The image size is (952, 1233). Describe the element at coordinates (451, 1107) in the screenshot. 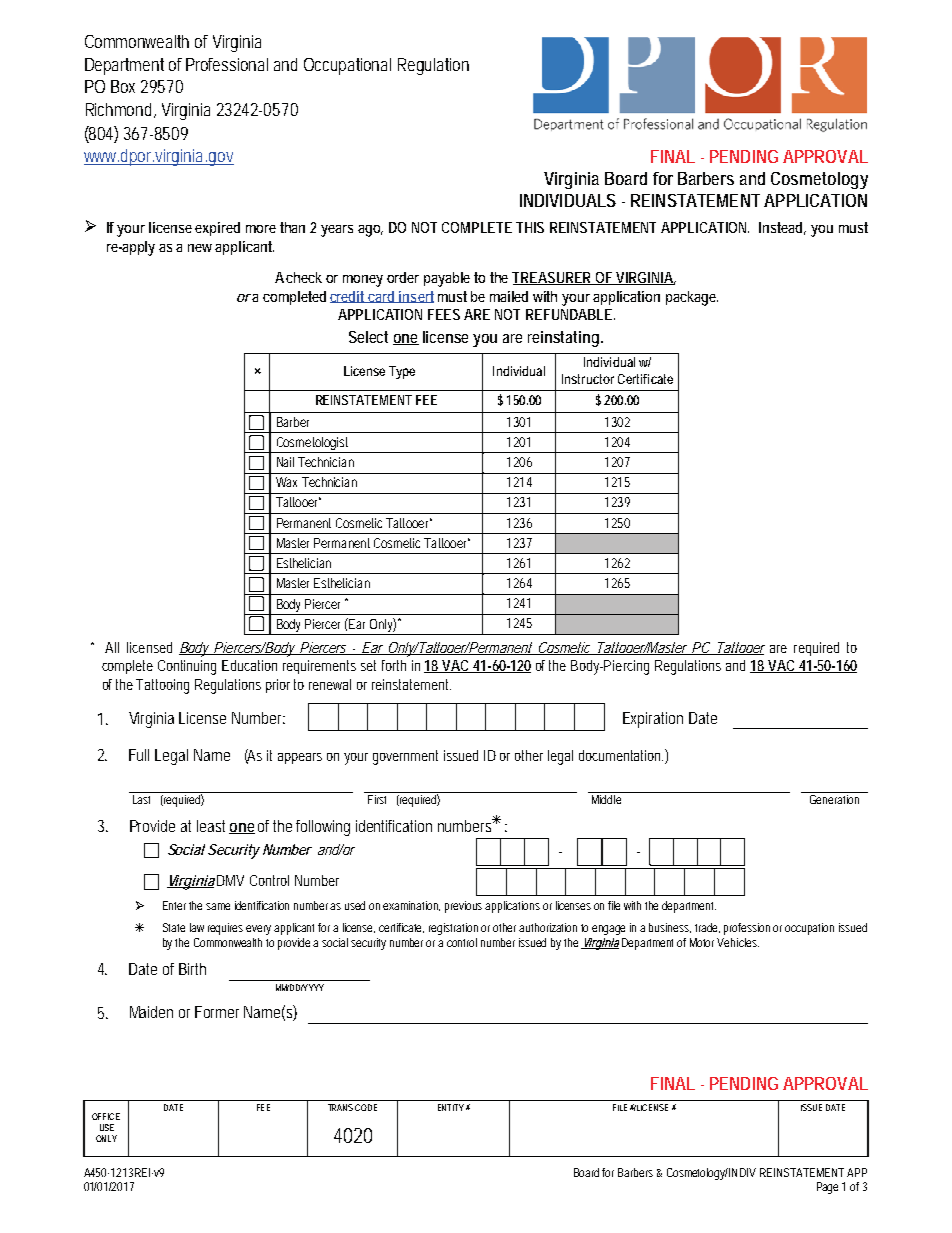

I see `ENTITY` at that location.
